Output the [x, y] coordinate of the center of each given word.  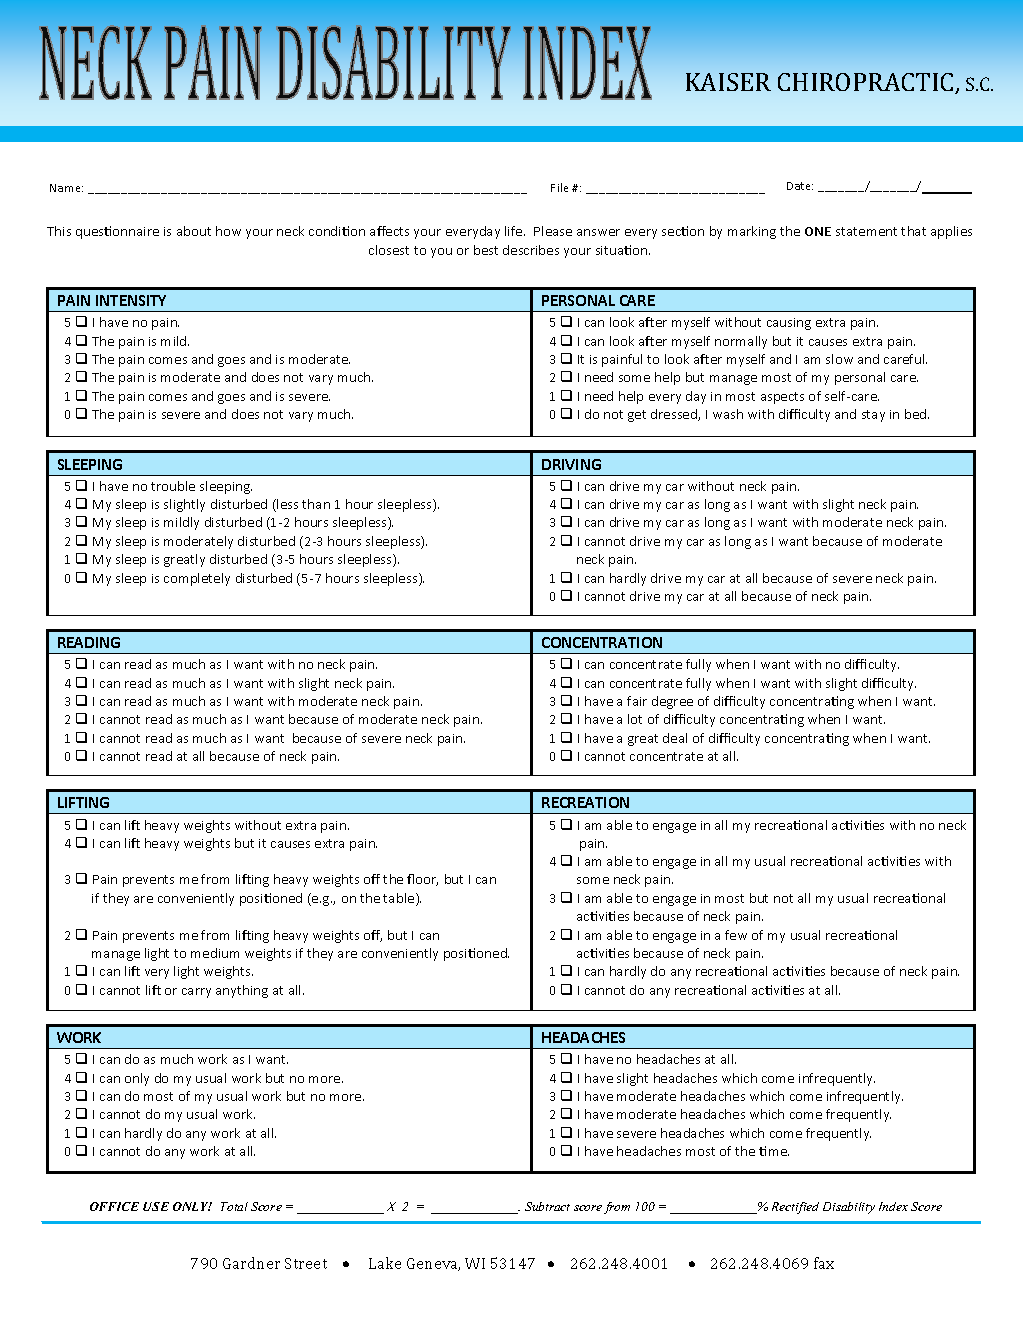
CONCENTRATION [602, 642]
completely [197, 579]
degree [672, 702]
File [559, 187]
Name [66, 188]
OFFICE [114, 1206]
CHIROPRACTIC [867, 83]
